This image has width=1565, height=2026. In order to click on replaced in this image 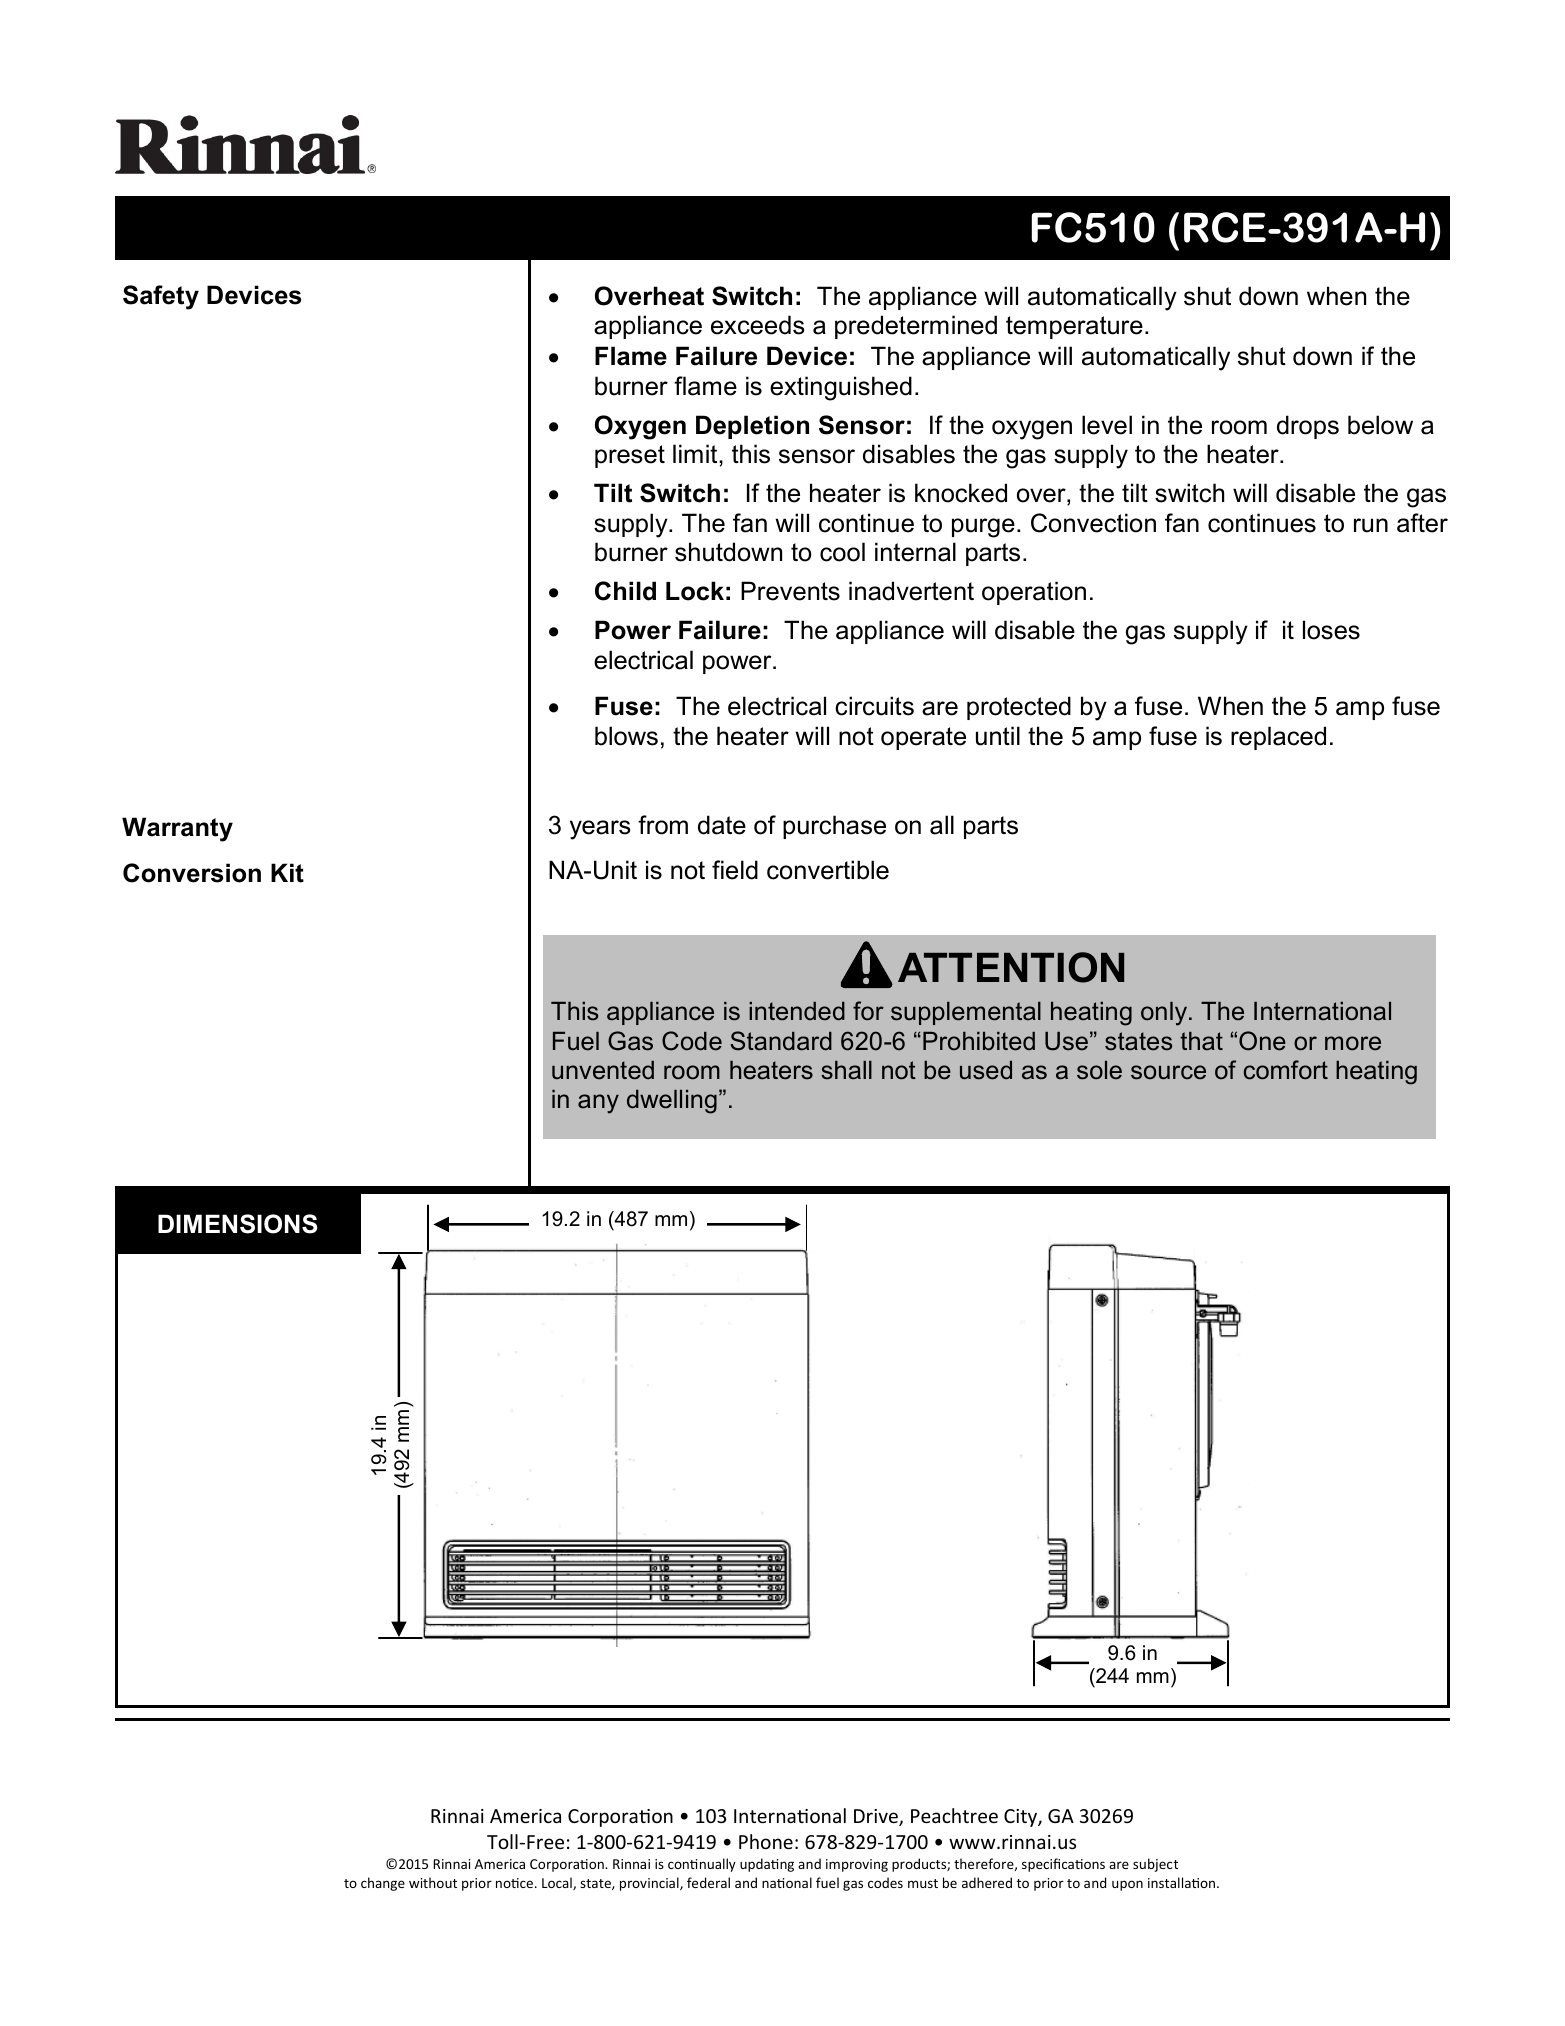, I will do `click(1278, 738)`.
